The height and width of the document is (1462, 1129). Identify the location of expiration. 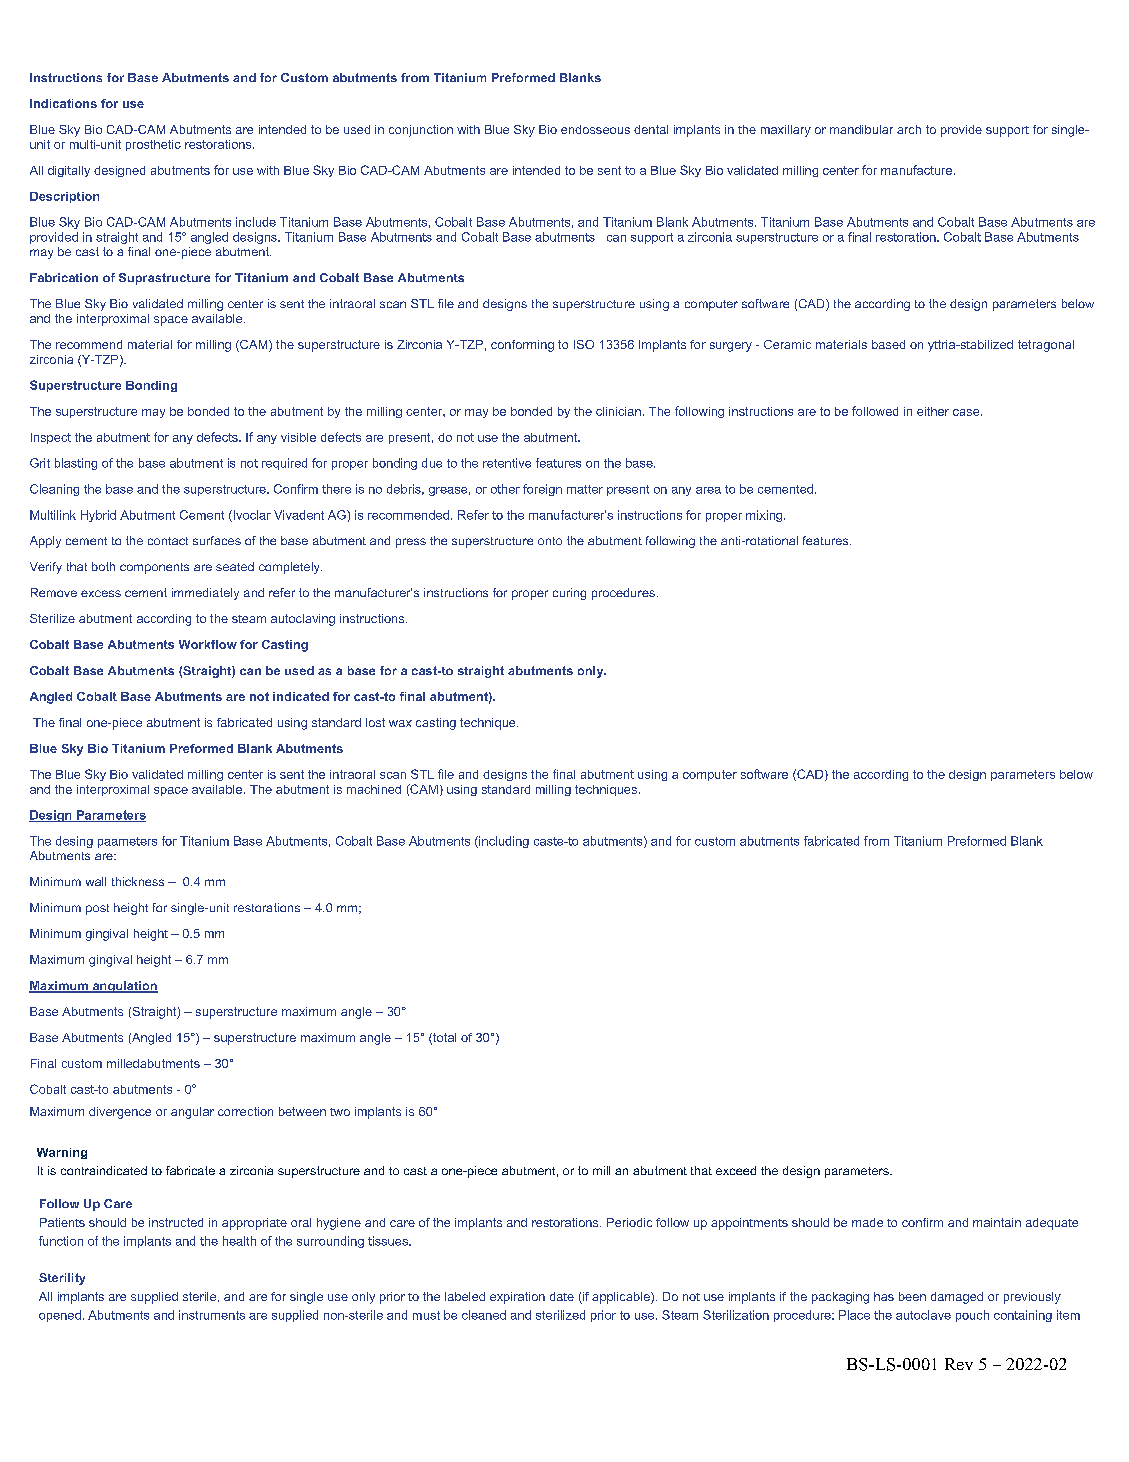
(517, 1298).
